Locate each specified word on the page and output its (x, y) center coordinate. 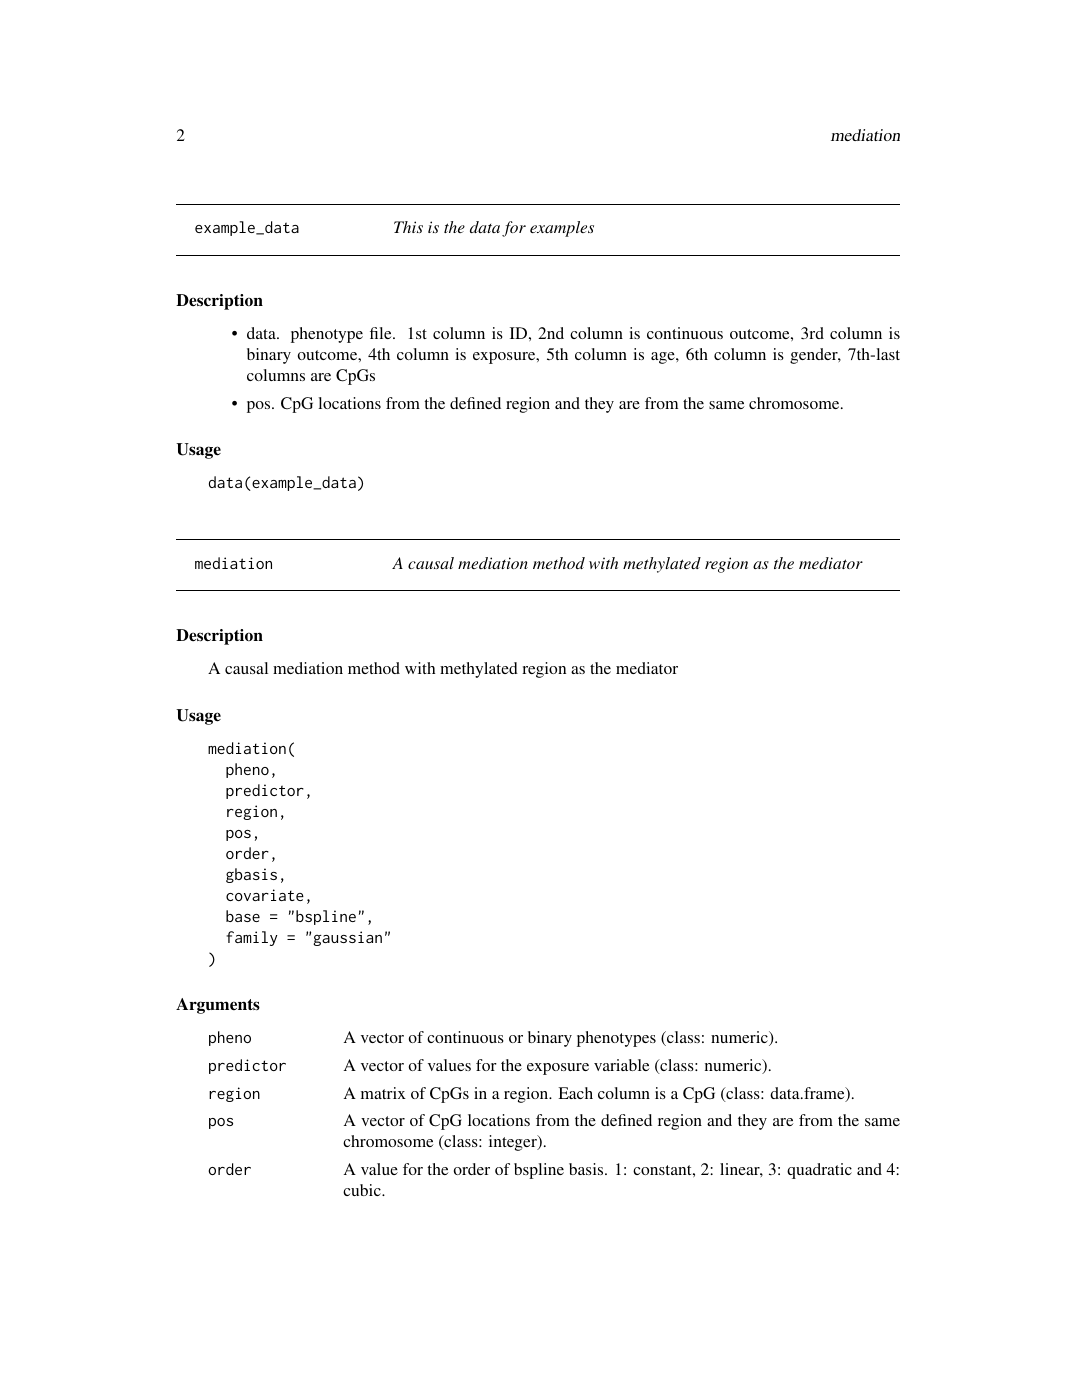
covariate (265, 895)
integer (514, 1143)
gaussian (347, 938)
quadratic (819, 1171)
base (243, 916)
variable (621, 1065)
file (382, 333)
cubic (363, 1190)
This (408, 227)
